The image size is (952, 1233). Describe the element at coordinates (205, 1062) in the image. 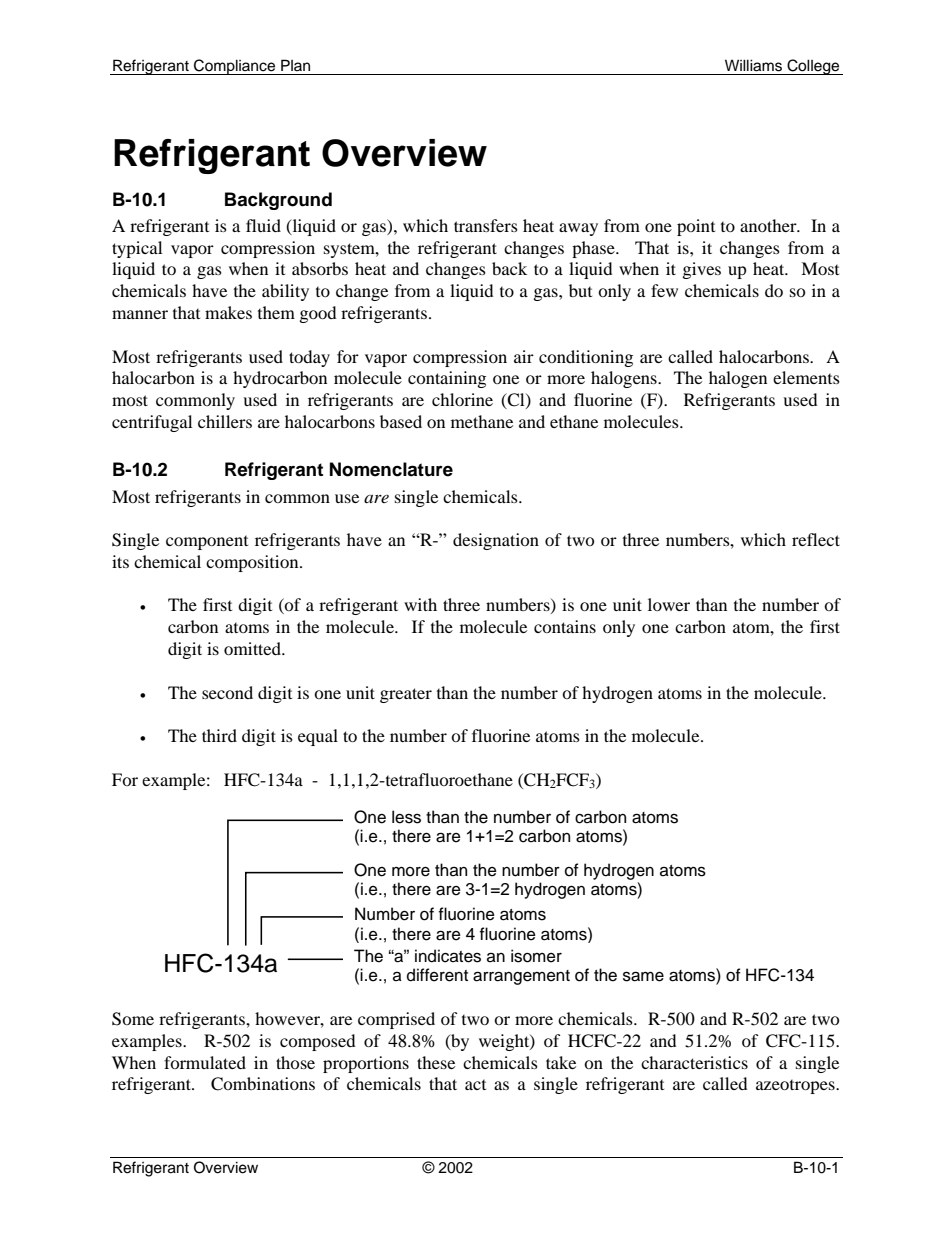

I see `formulated` at that location.
